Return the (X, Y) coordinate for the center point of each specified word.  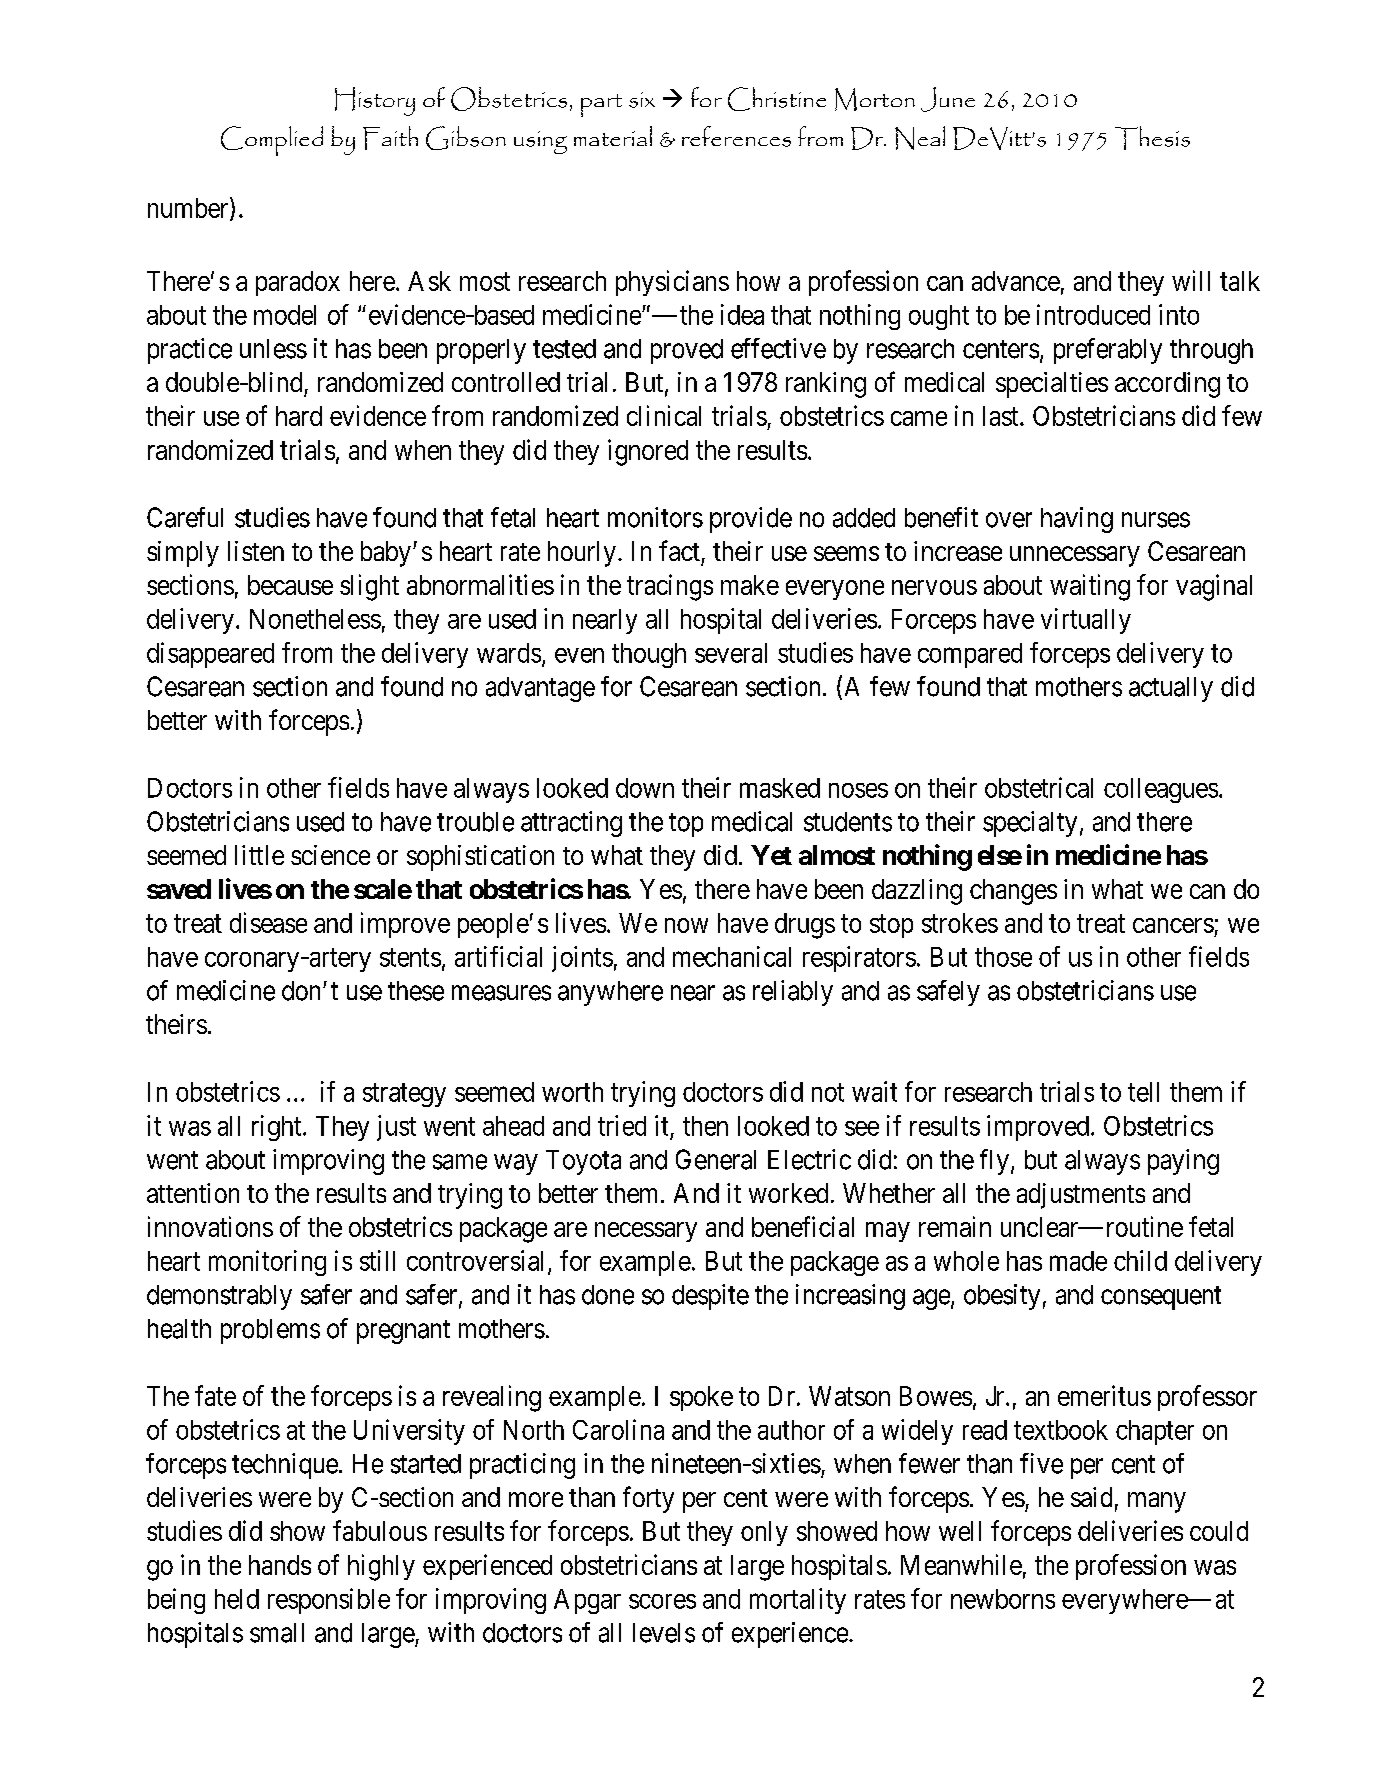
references (736, 136)
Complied (272, 141)
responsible (329, 1601)
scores (662, 1601)
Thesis (1152, 138)
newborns (1003, 1599)
